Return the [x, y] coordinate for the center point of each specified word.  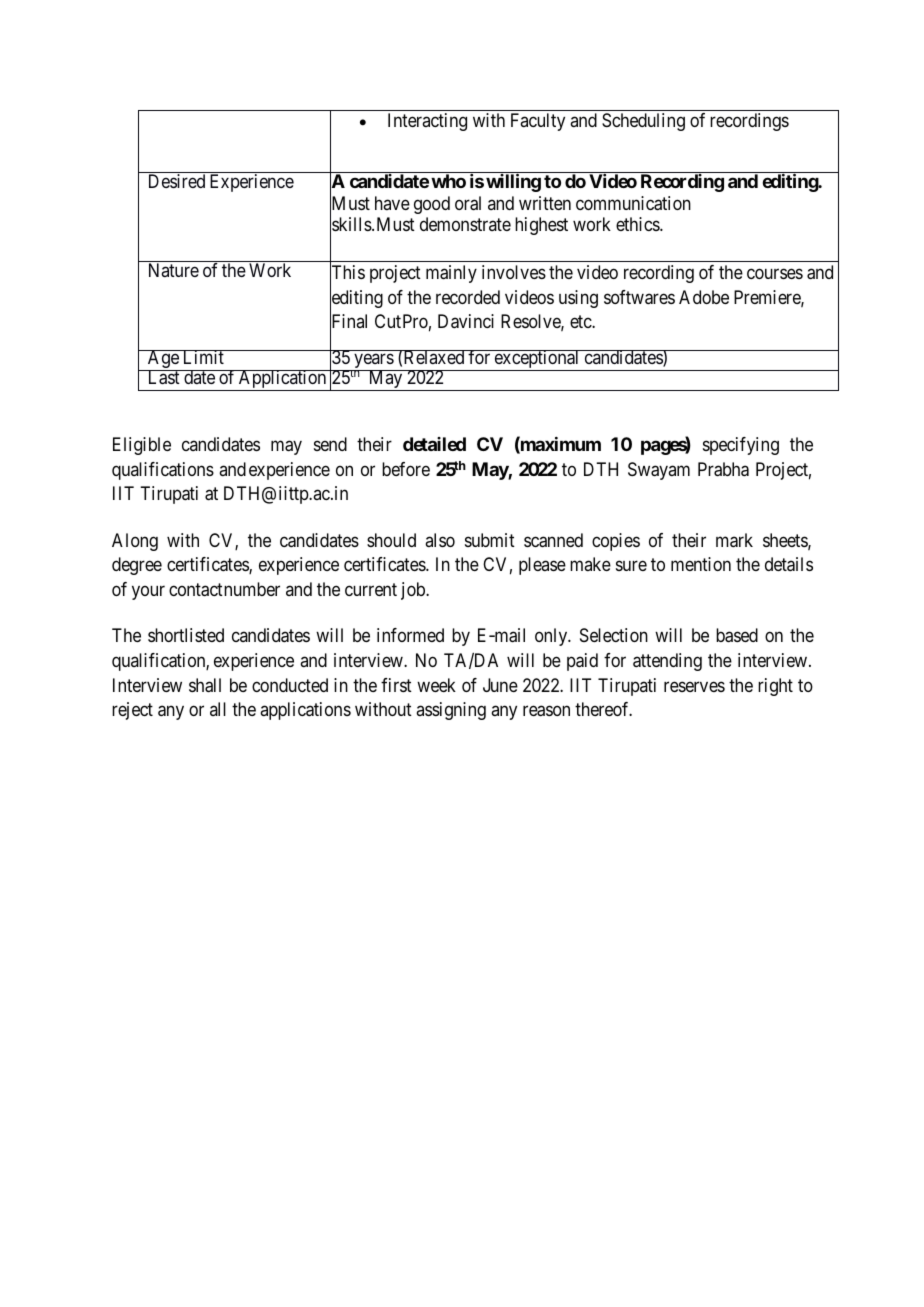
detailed [434, 444]
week [436, 685]
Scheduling [643, 122]
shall [205, 685]
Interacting [427, 122]
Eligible [142, 446]
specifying [741, 446]
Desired [177, 181]
